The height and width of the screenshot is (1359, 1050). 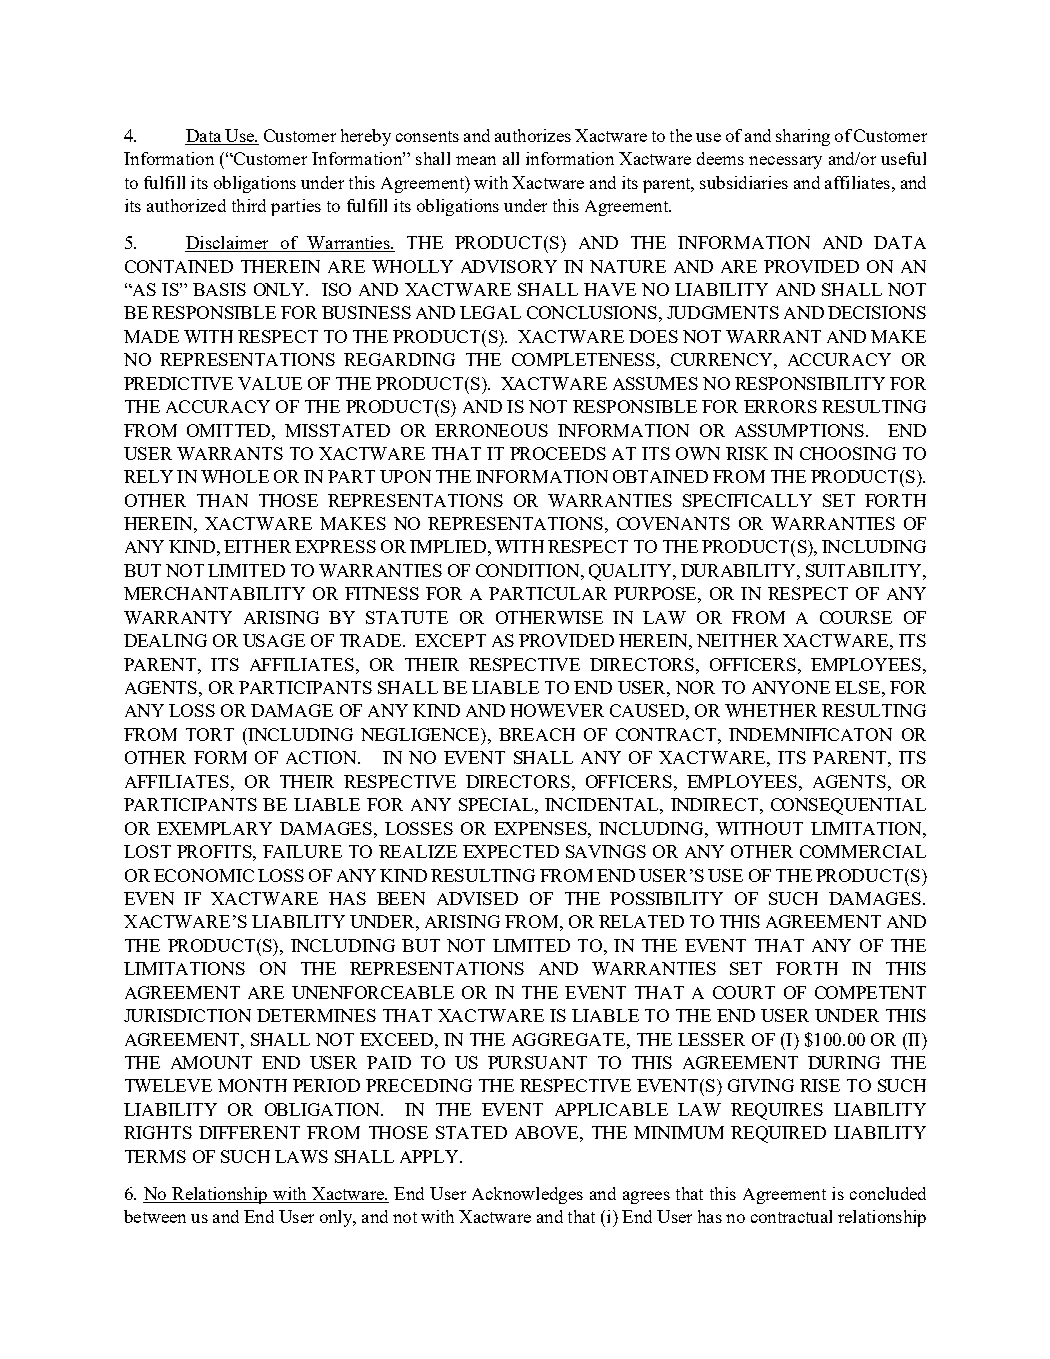 What do you see at coordinates (888, 1193) in the screenshot?
I see `concluded` at bounding box center [888, 1193].
